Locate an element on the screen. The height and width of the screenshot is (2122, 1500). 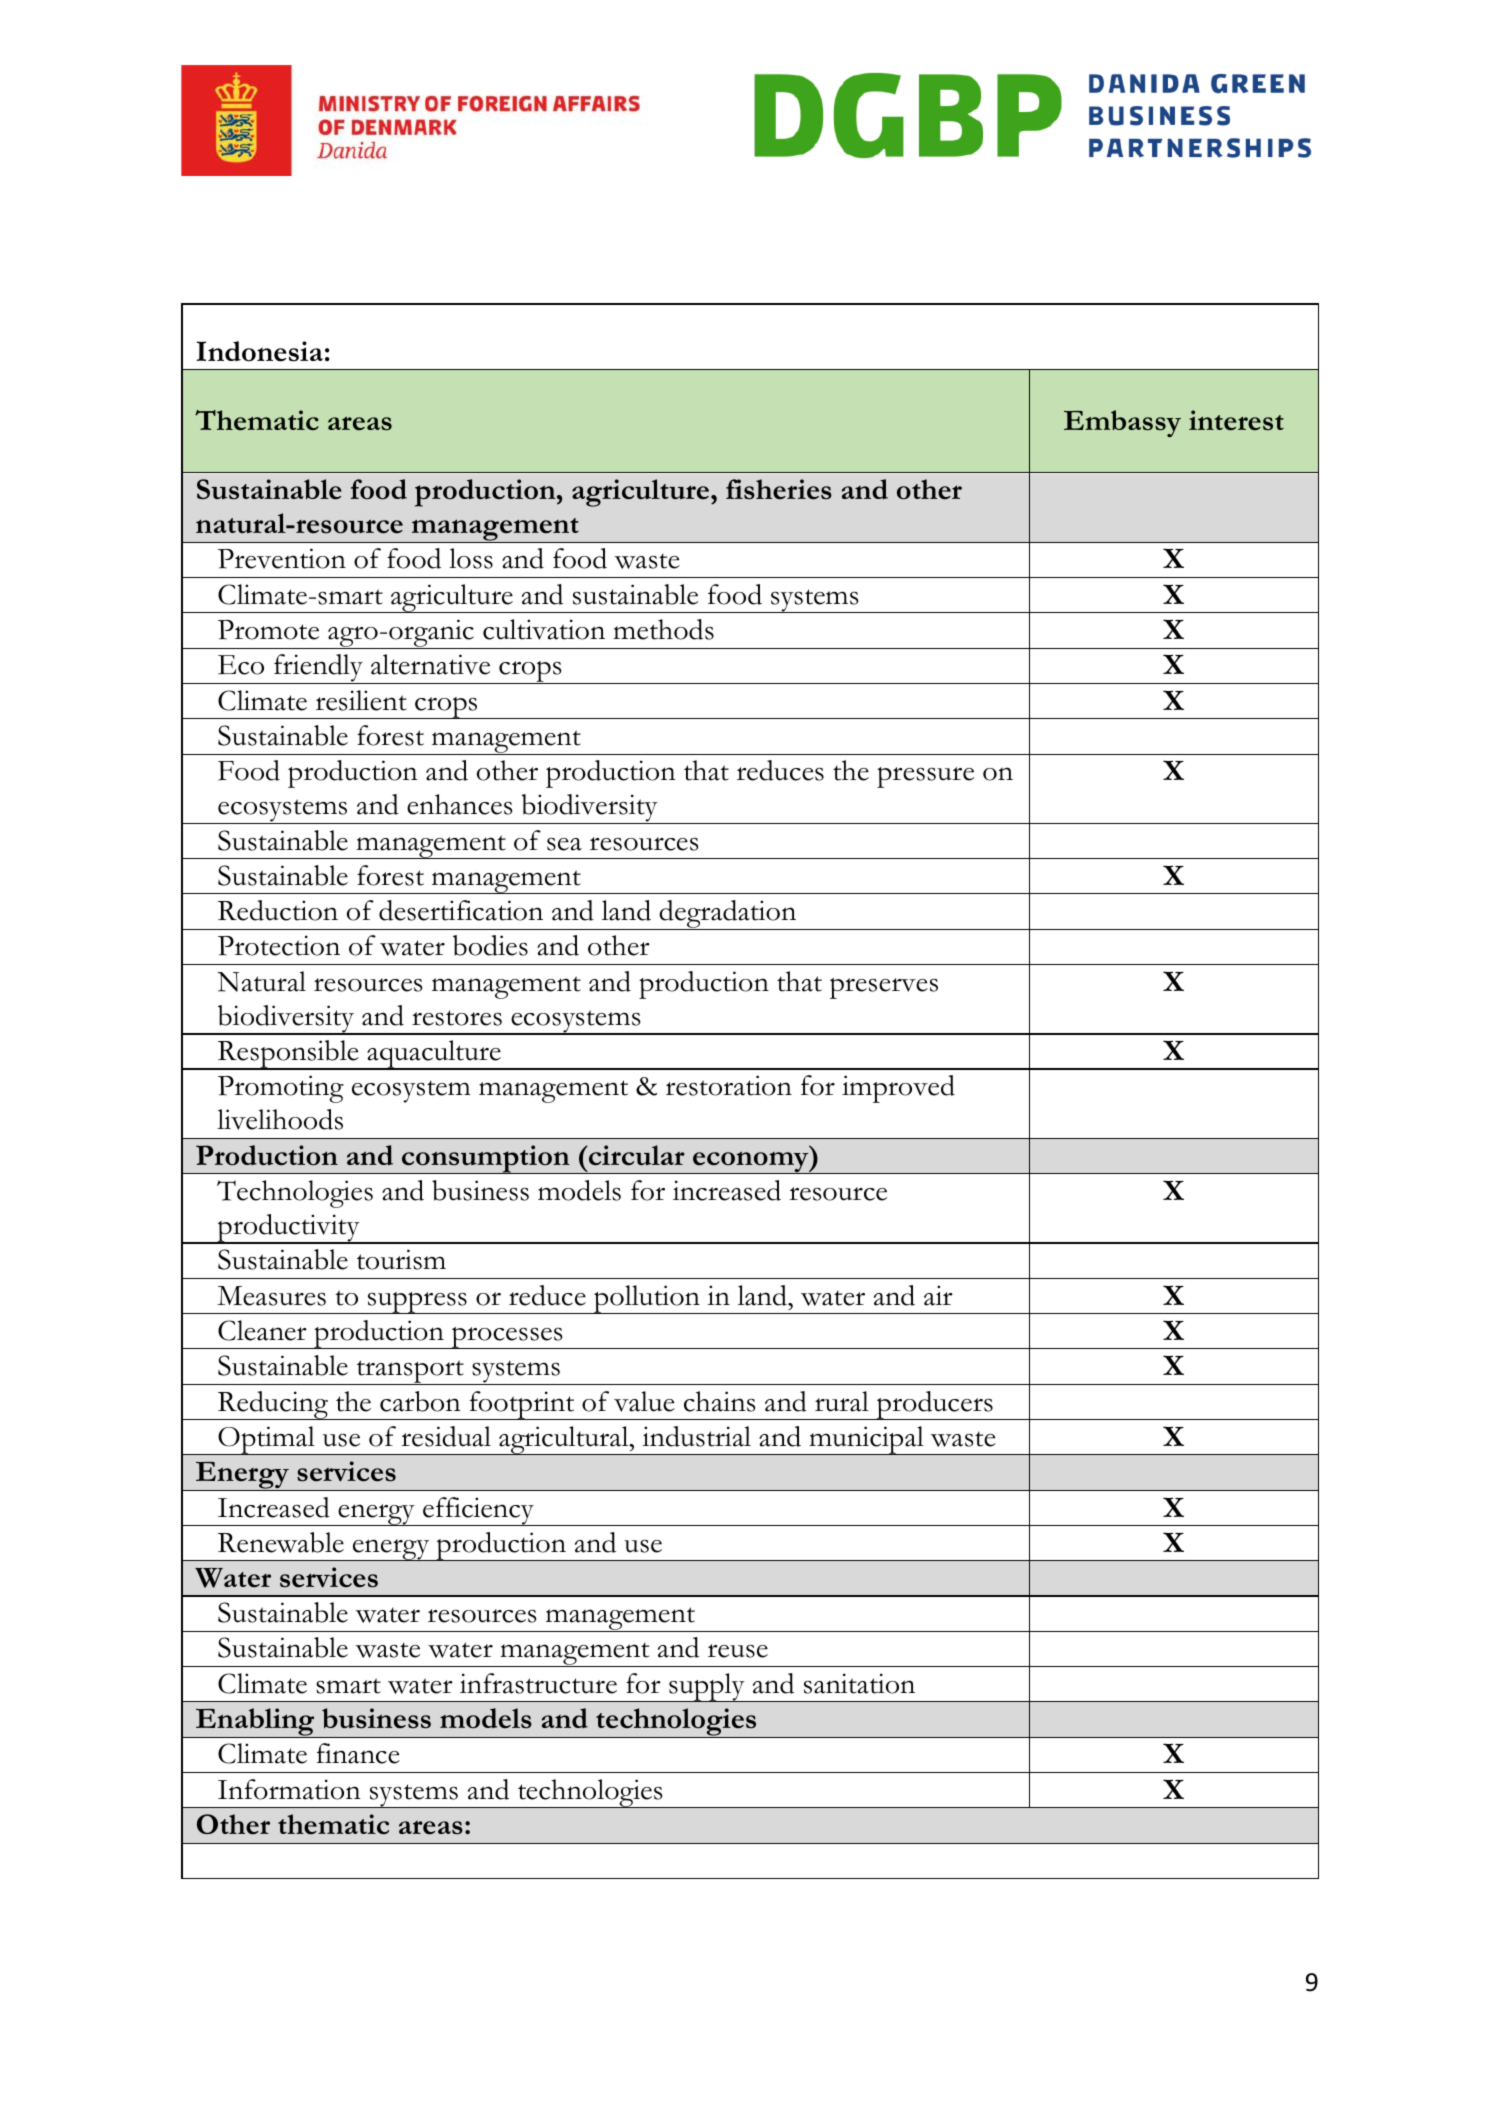
finance is located at coordinates (358, 1753).
